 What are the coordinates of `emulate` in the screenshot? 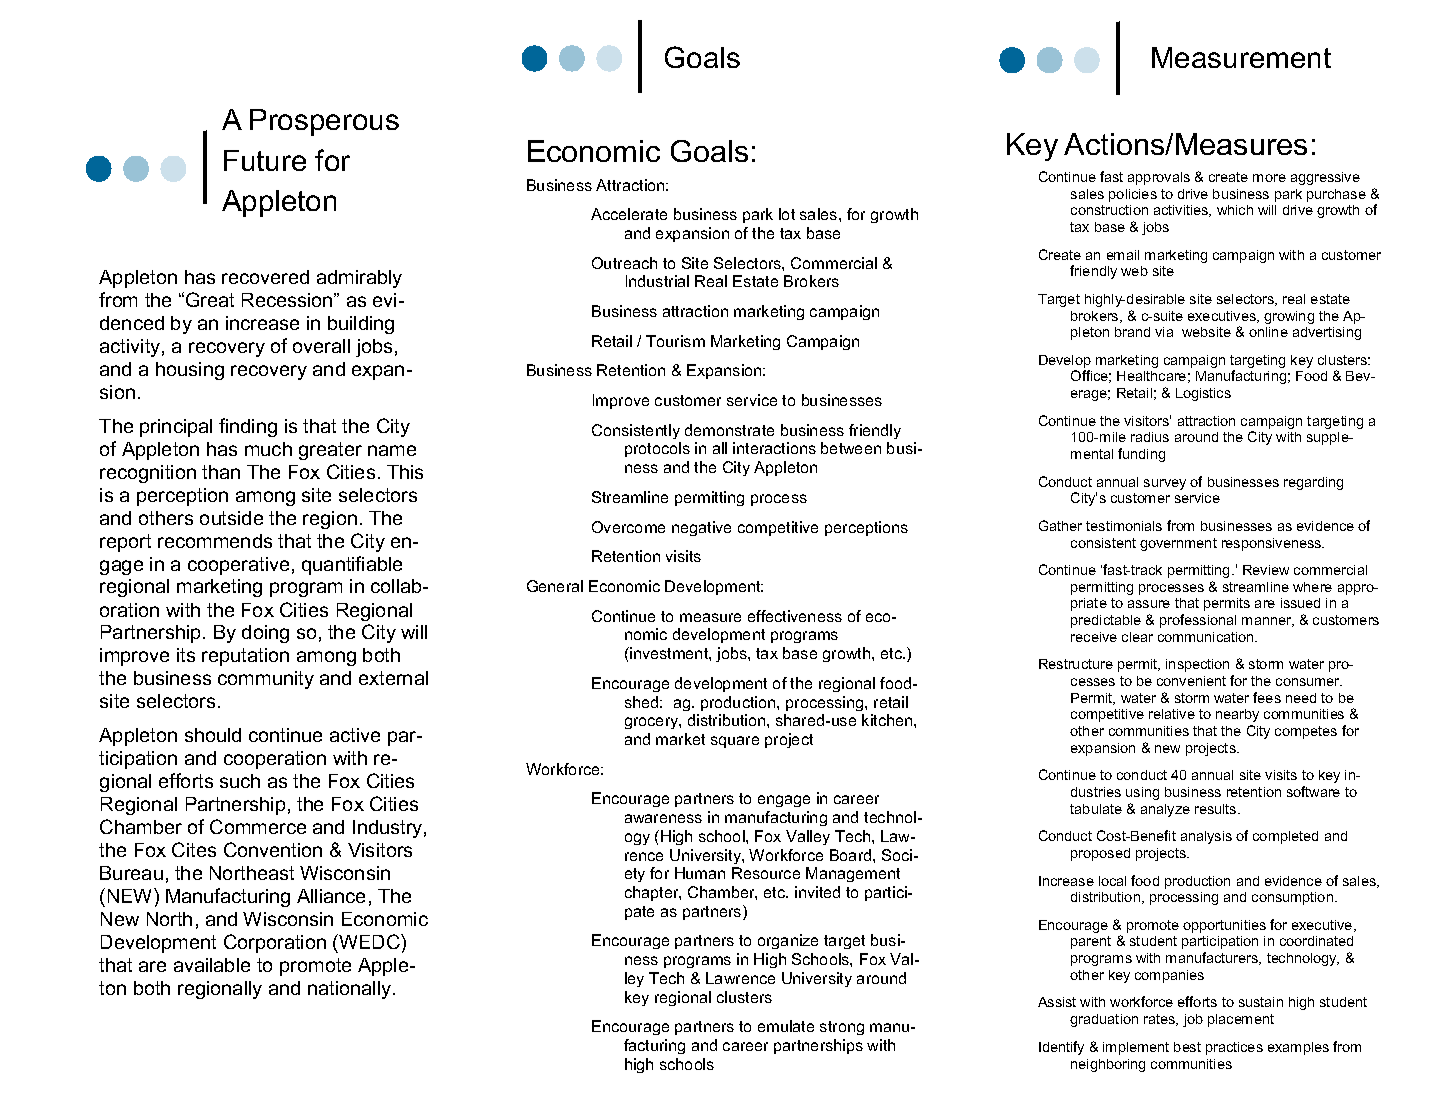 It's located at (786, 1026).
